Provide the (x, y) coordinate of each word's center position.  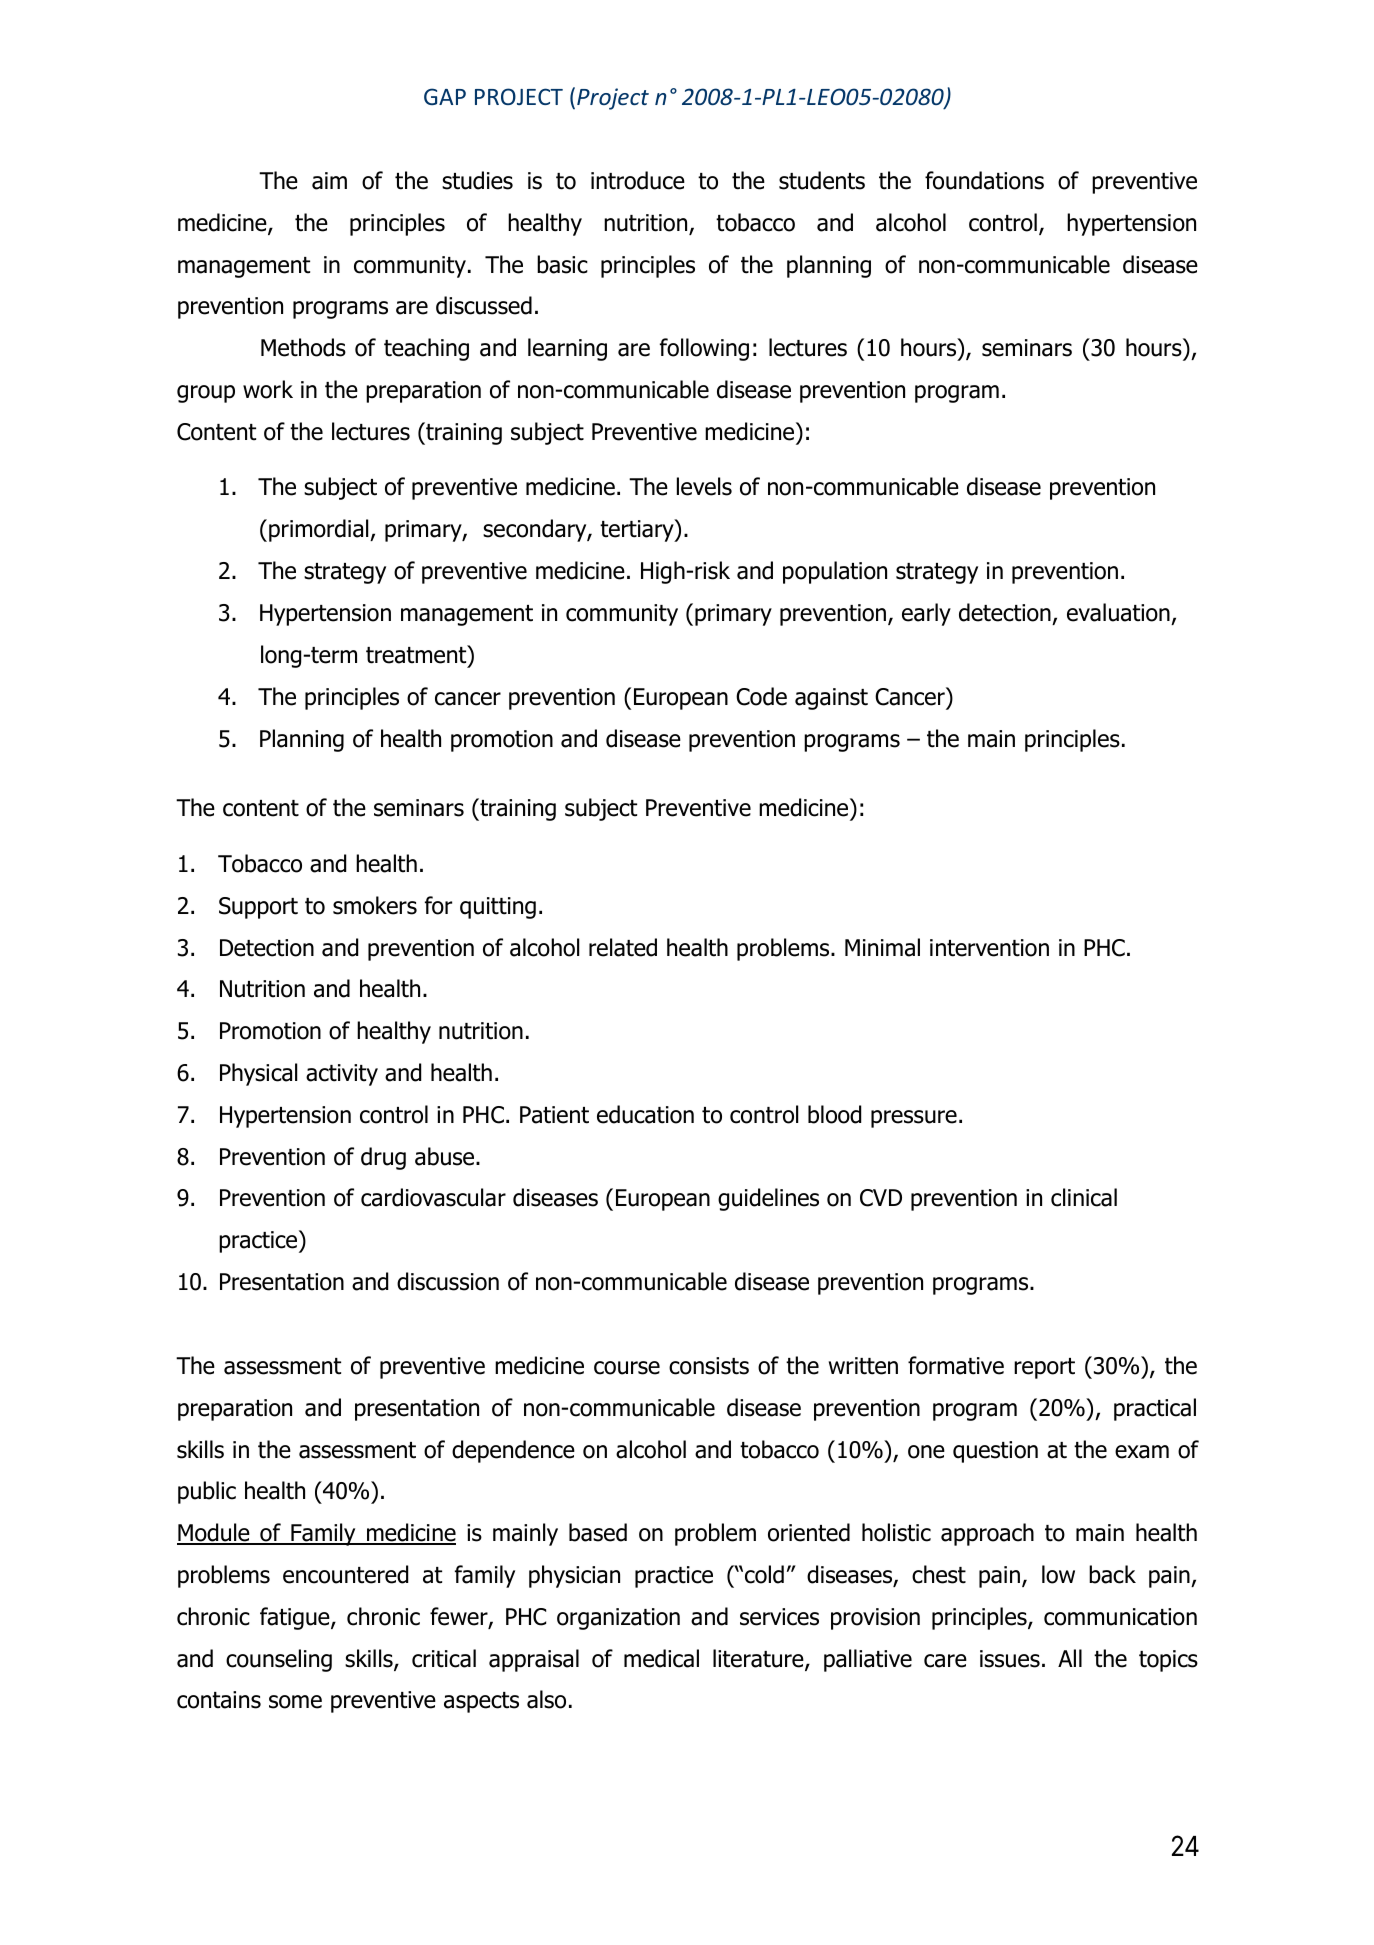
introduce (638, 180)
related (623, 947)
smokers (375, 905)
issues (1010, 1659)
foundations (984, 180)
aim (329, 181)
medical (661, 1658)
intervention (989, 948)
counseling (279, 1660)
